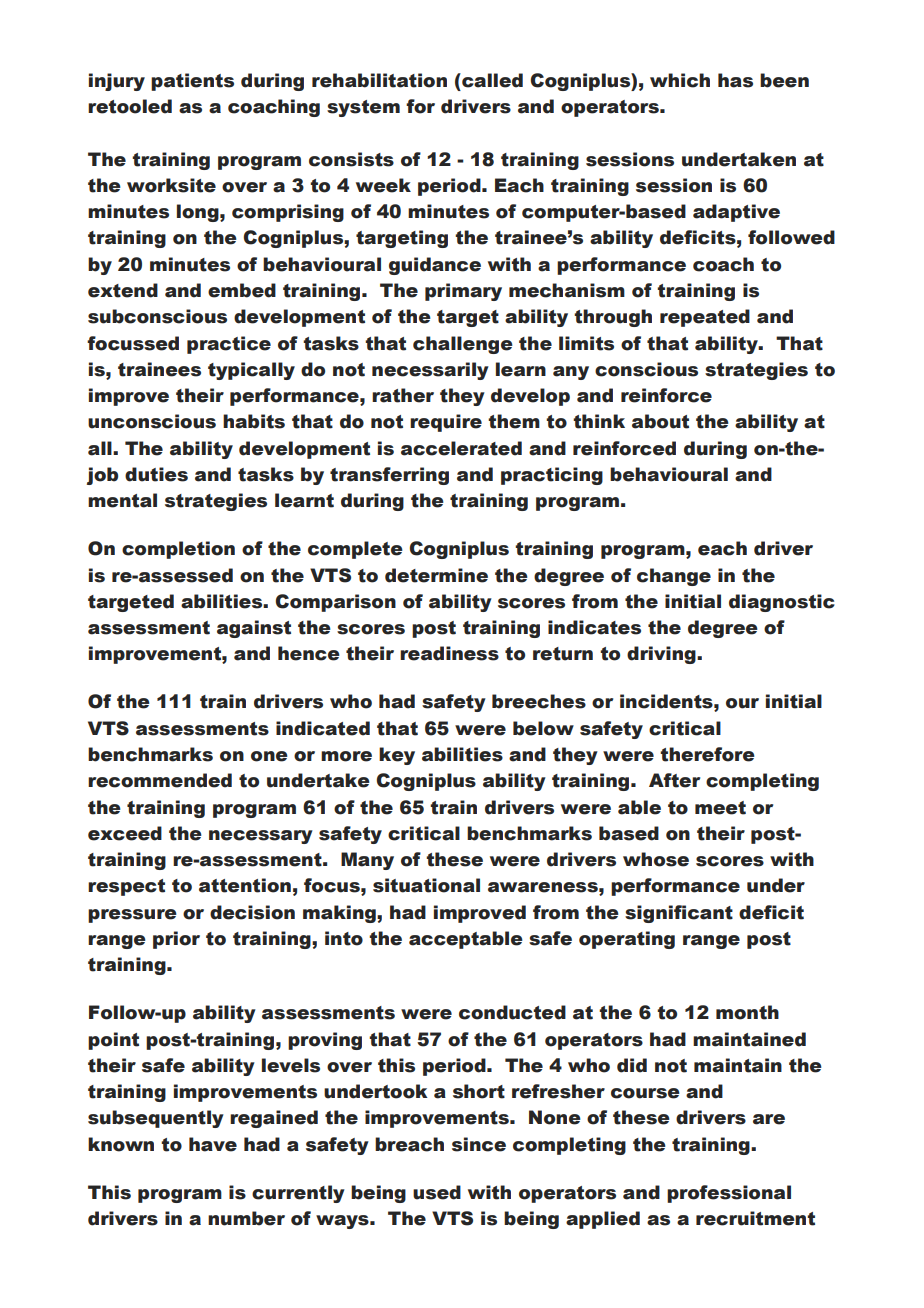 The height and width of the screenshot is (1308, 924). I want to click on called, so click(491, 80).
